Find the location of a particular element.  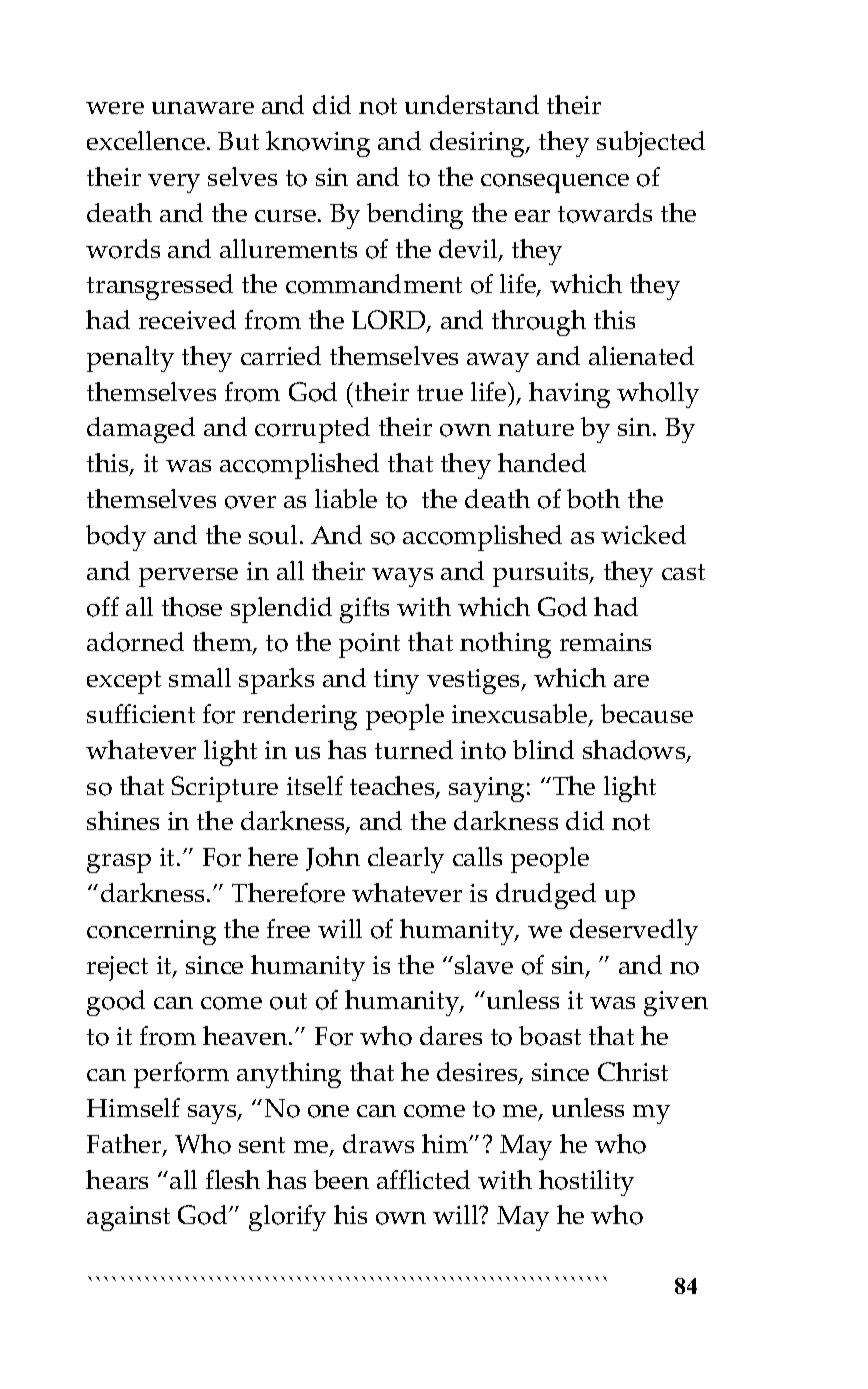

hostility is located at coordinates (586, 1183).
